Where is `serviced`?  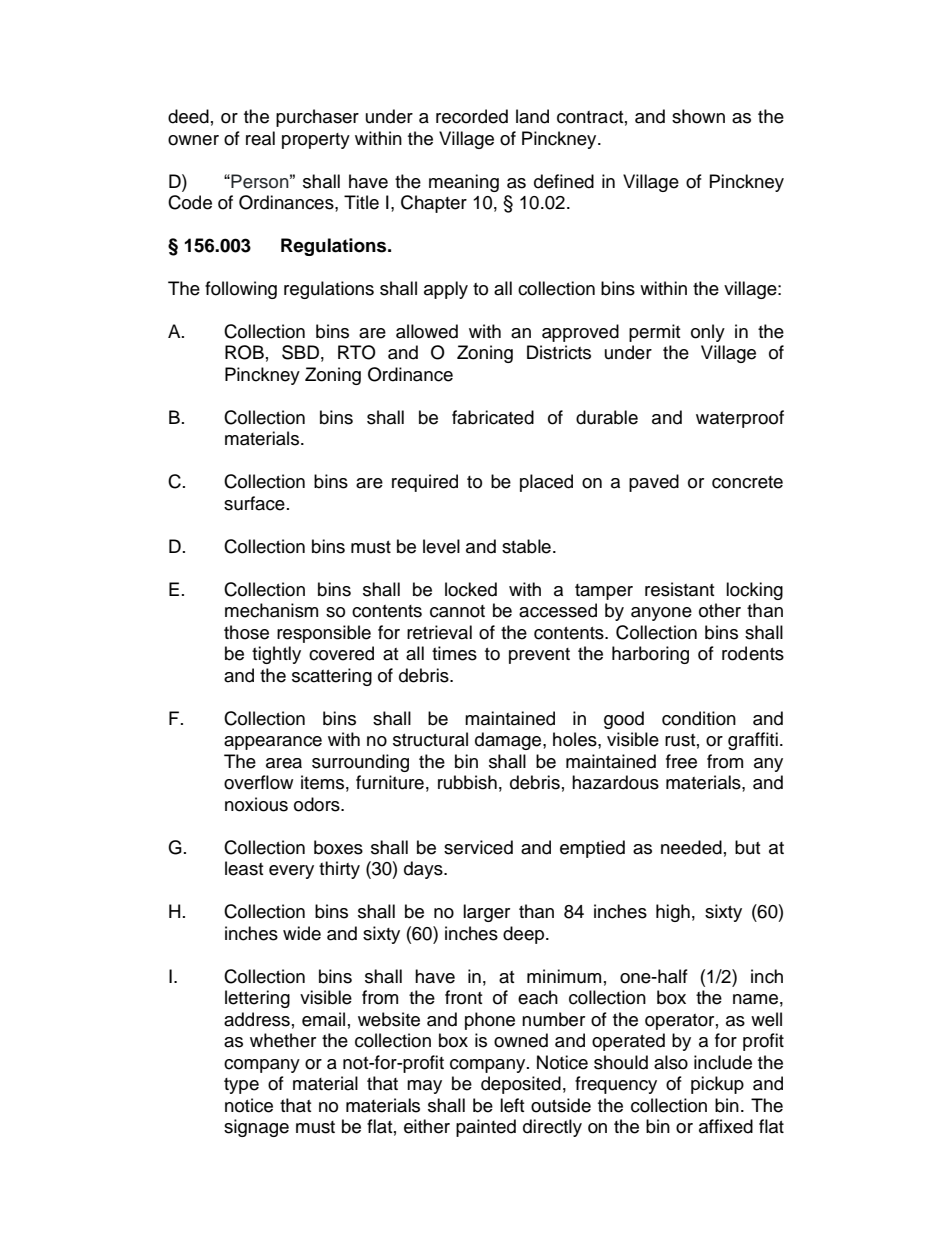 serviced is located at coordinates (478, 847).
